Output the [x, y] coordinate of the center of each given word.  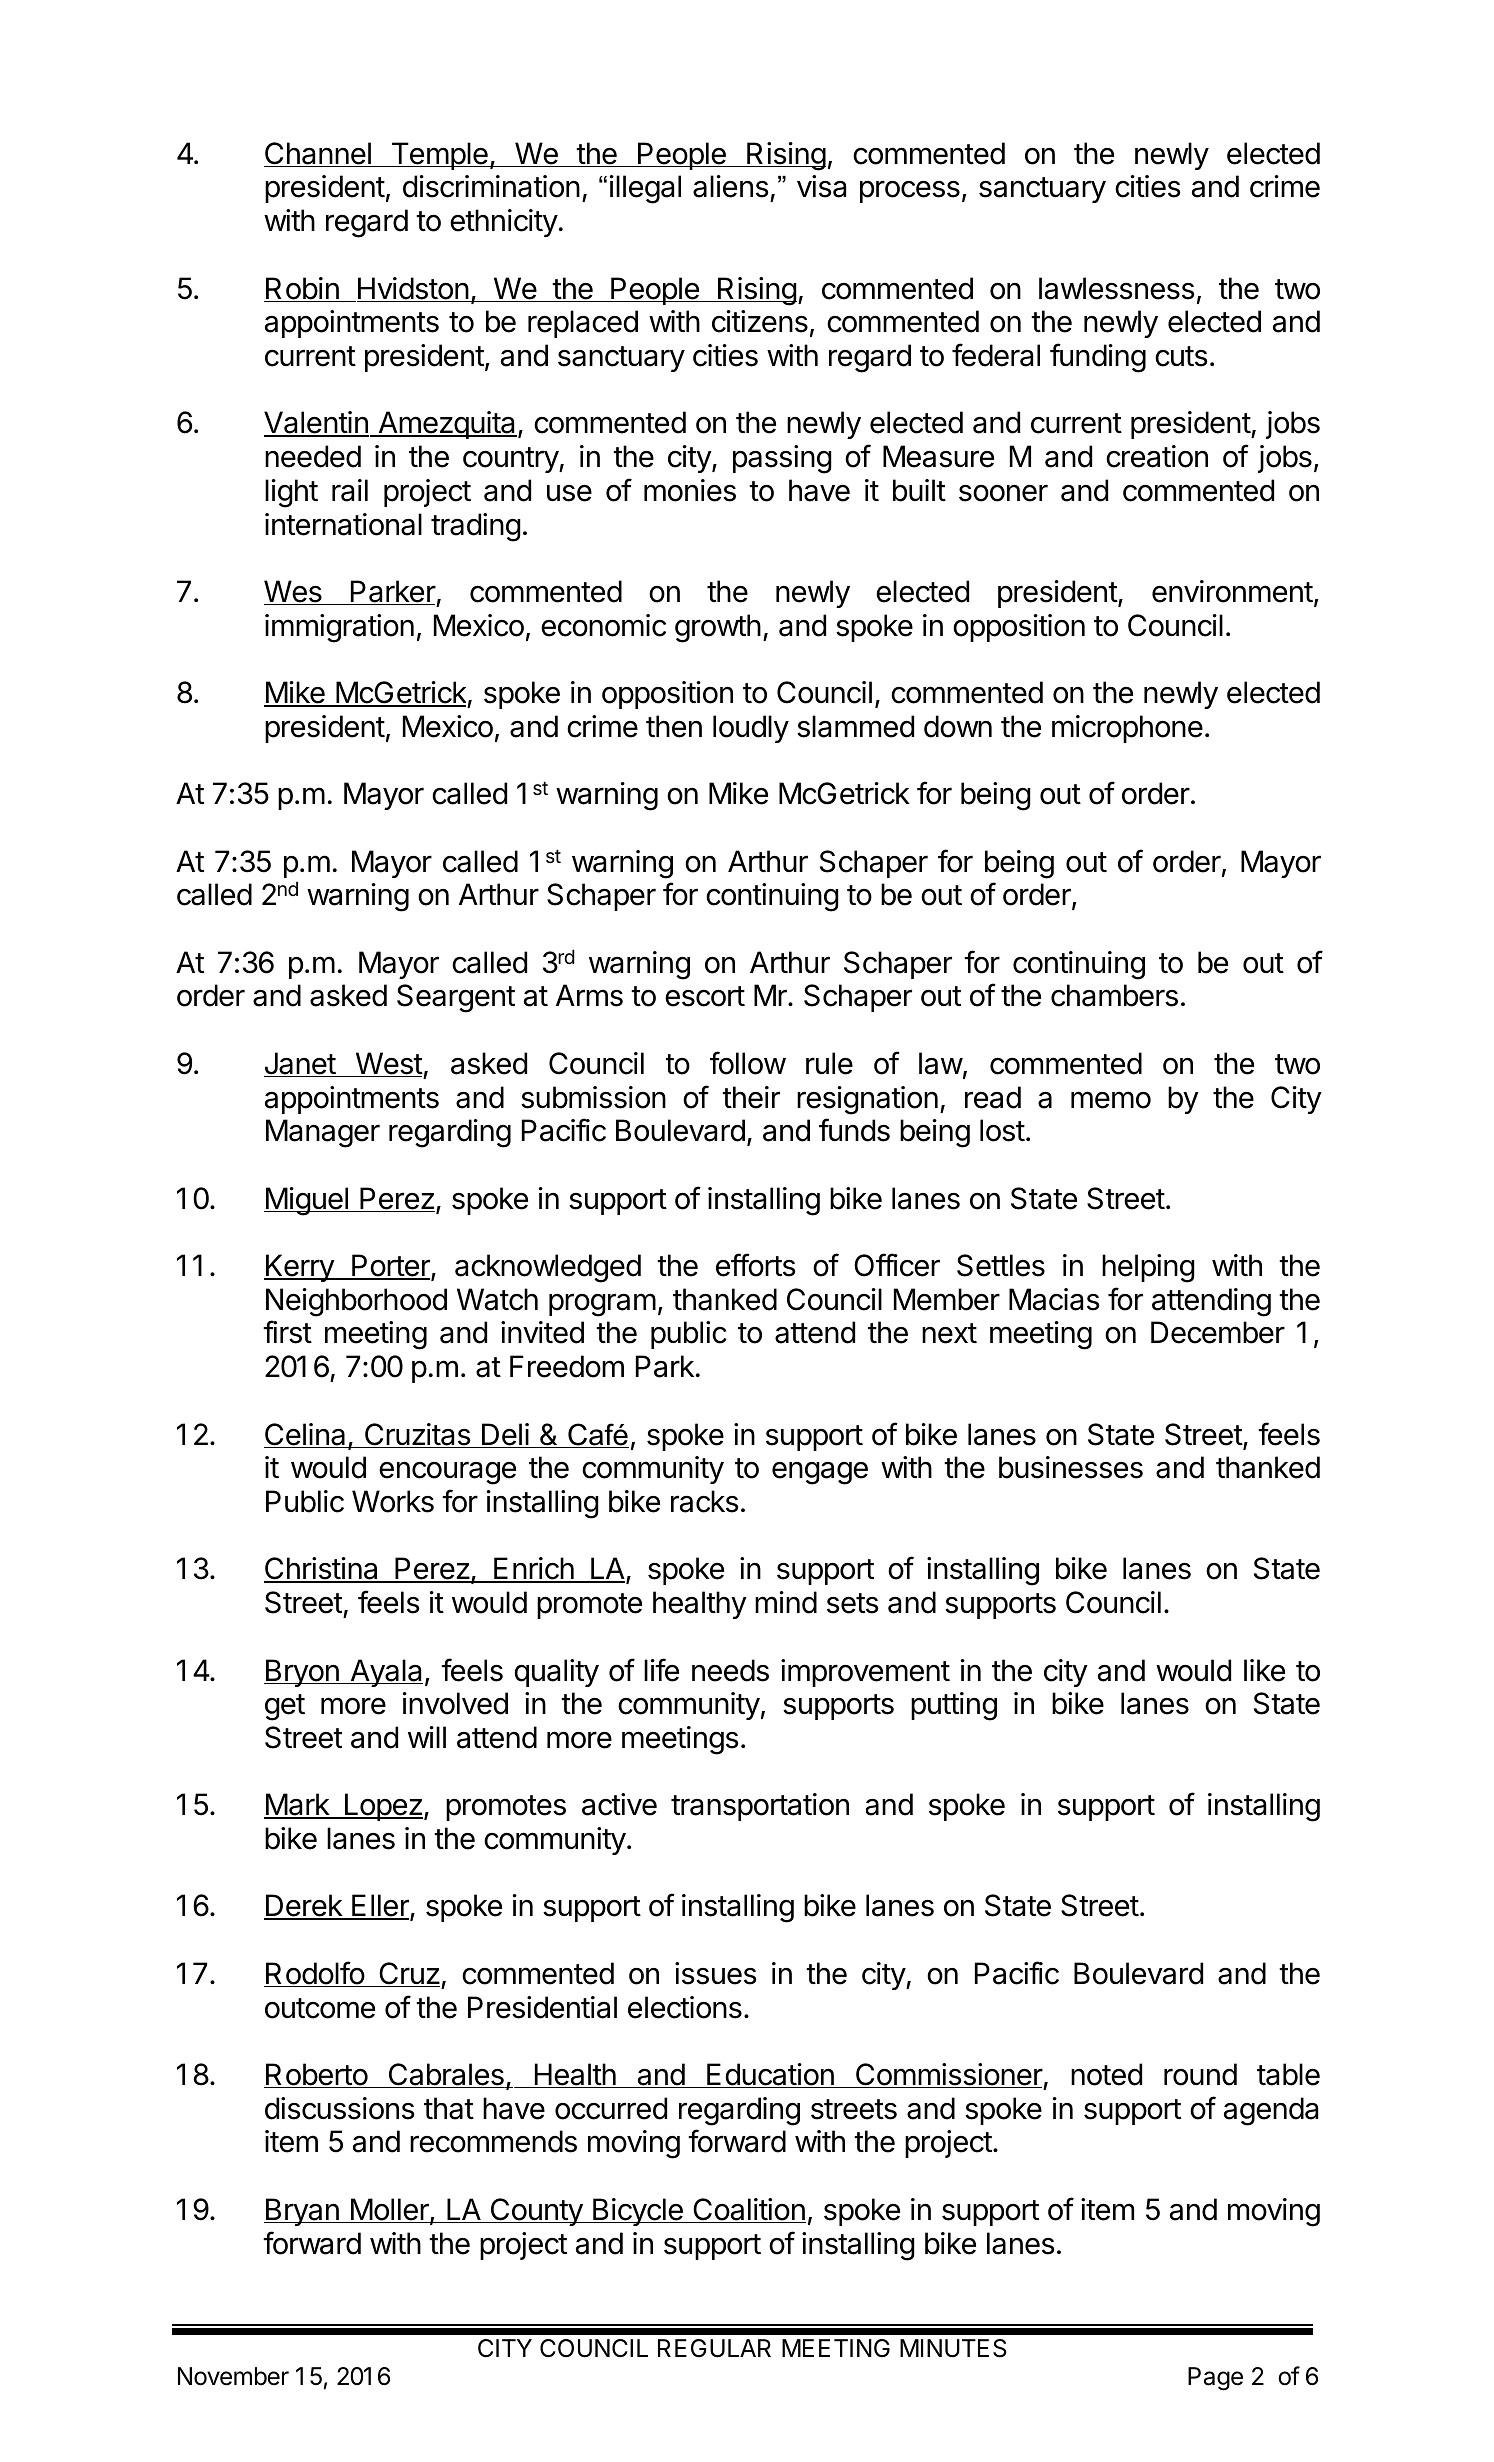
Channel [318, 154]
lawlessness [1117, 288]
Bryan [302, 2212]
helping [1148, 1268]
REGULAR [714, 2348]
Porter [391, 1266]
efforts [756, 1265]
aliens [731, 186]
